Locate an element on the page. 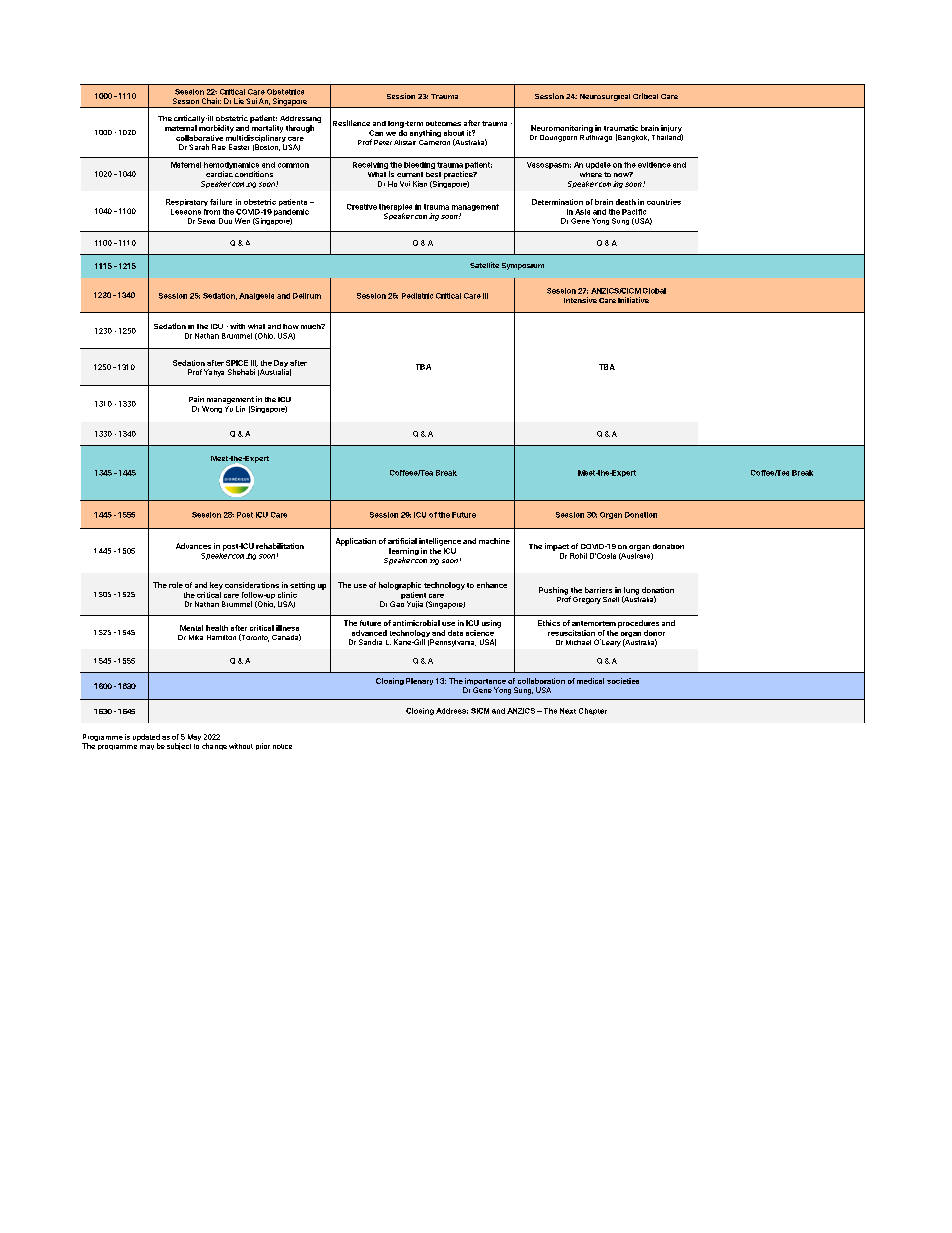 The width and height of the page is (952, 1233). Advances is located at coordinates (193, 546).
